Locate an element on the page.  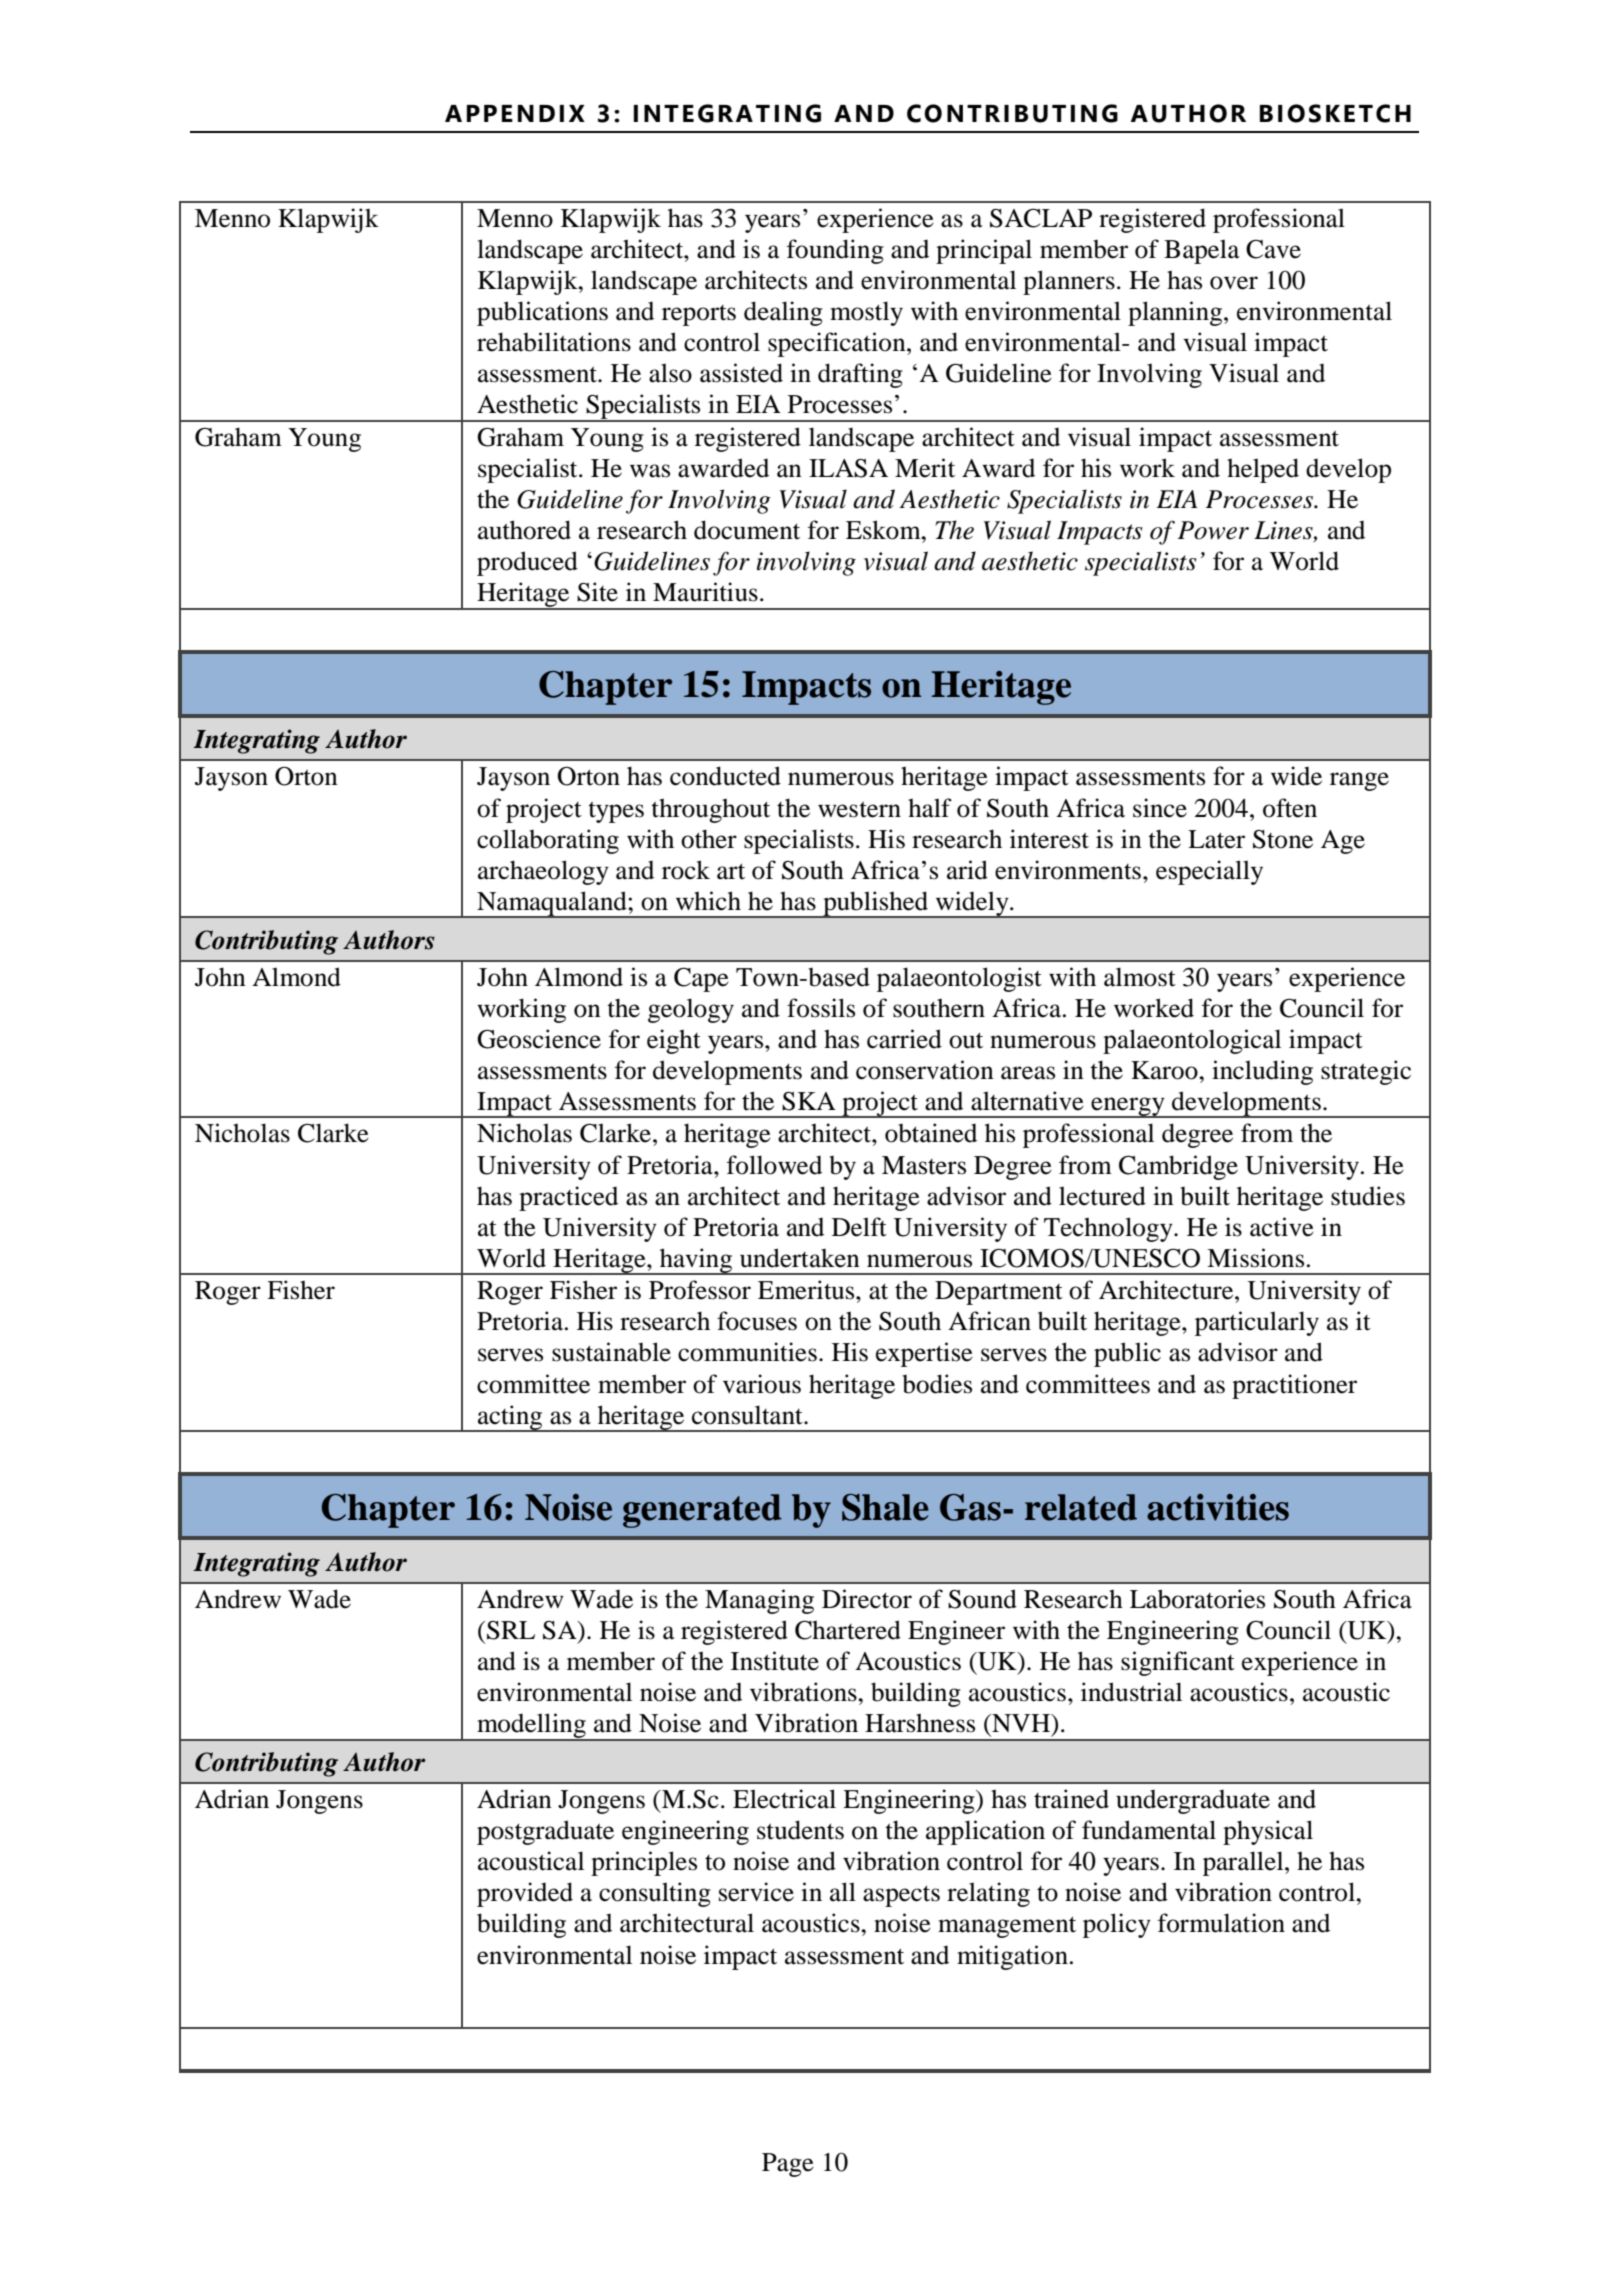
principal is located at coordinates (984, 251).
